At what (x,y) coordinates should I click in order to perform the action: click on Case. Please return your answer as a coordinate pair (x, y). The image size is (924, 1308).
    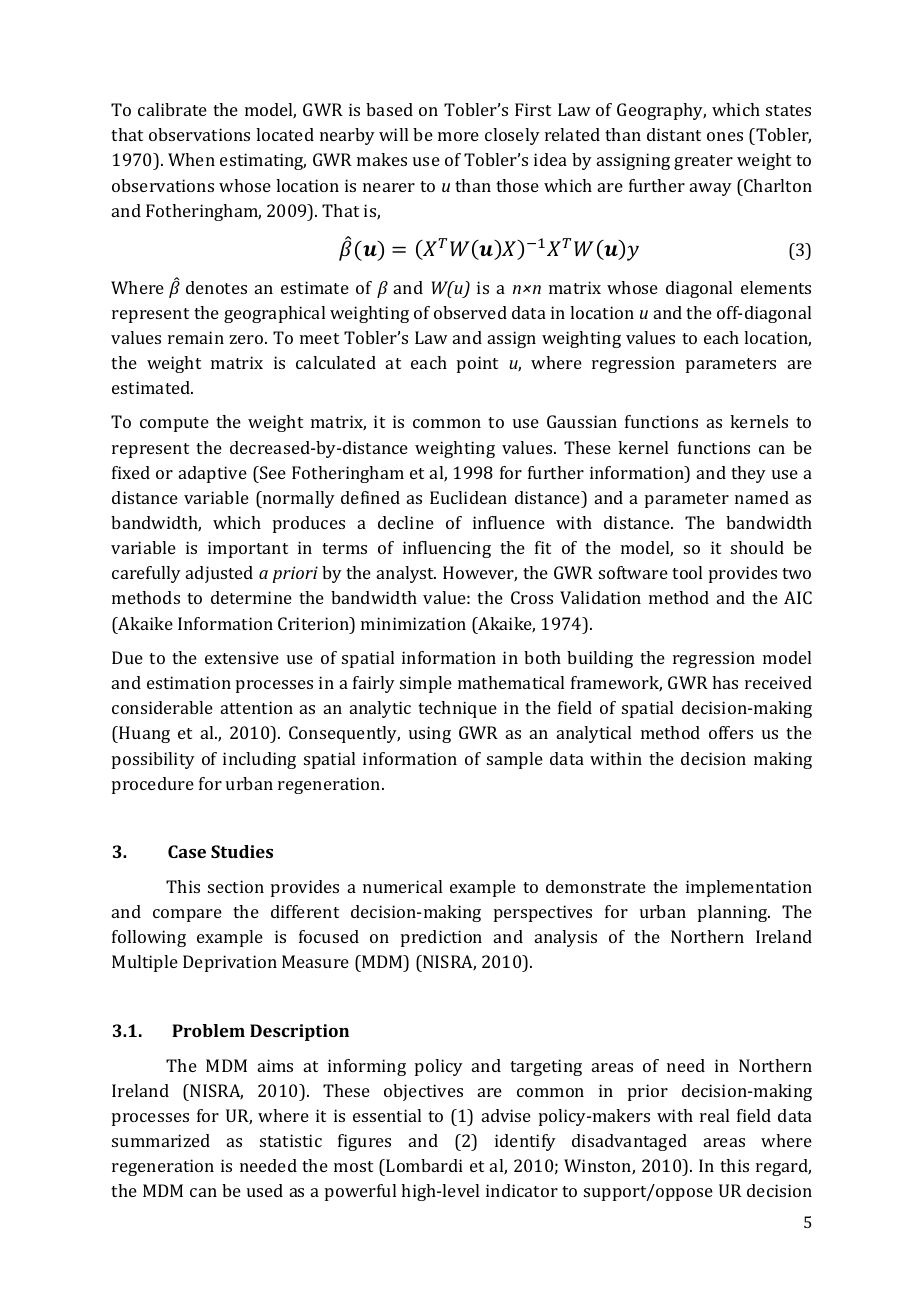
    Looking at the image, I should click on (187, 851).
